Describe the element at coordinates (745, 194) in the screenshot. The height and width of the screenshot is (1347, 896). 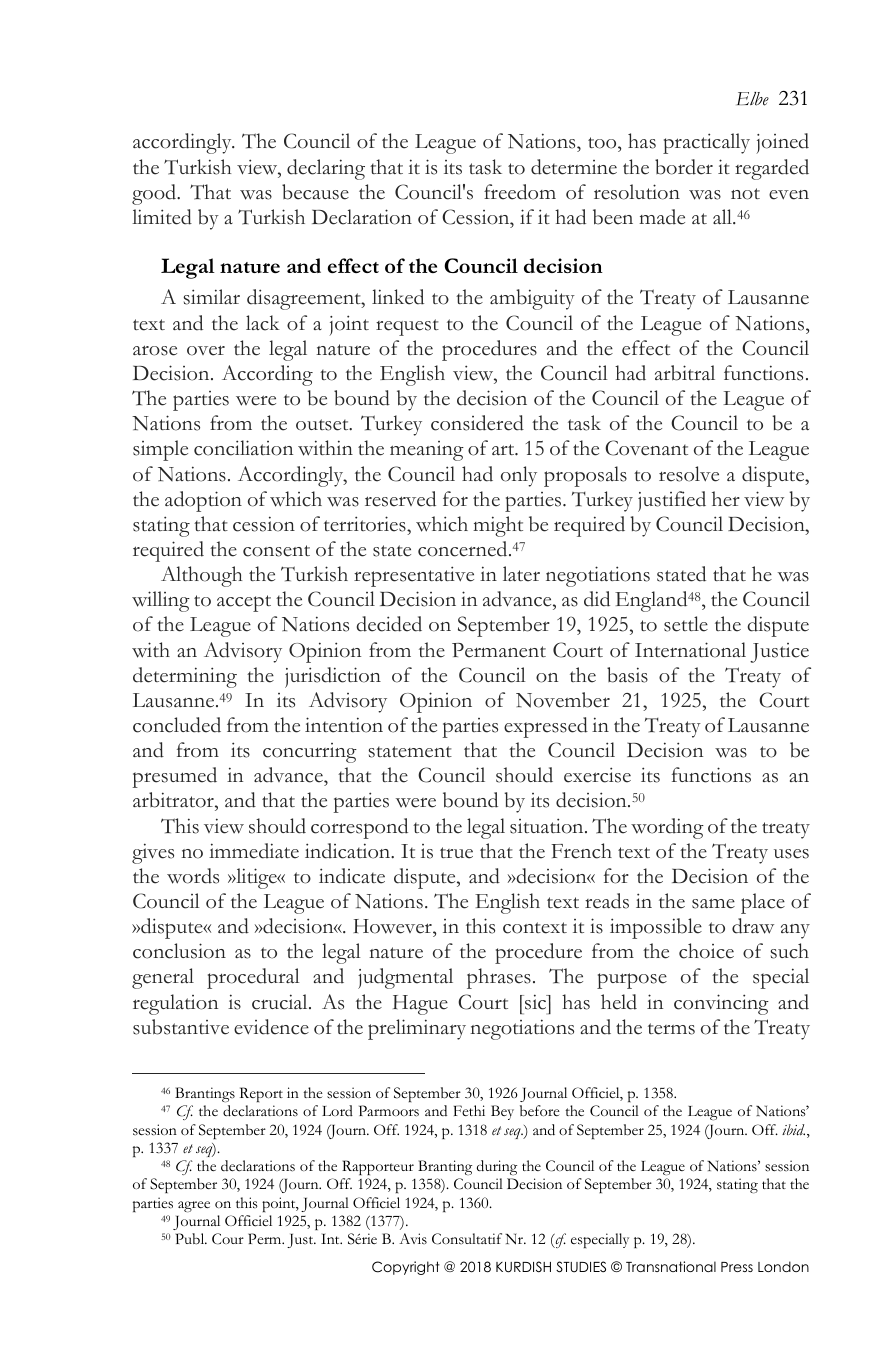
I see `not` at that location.
